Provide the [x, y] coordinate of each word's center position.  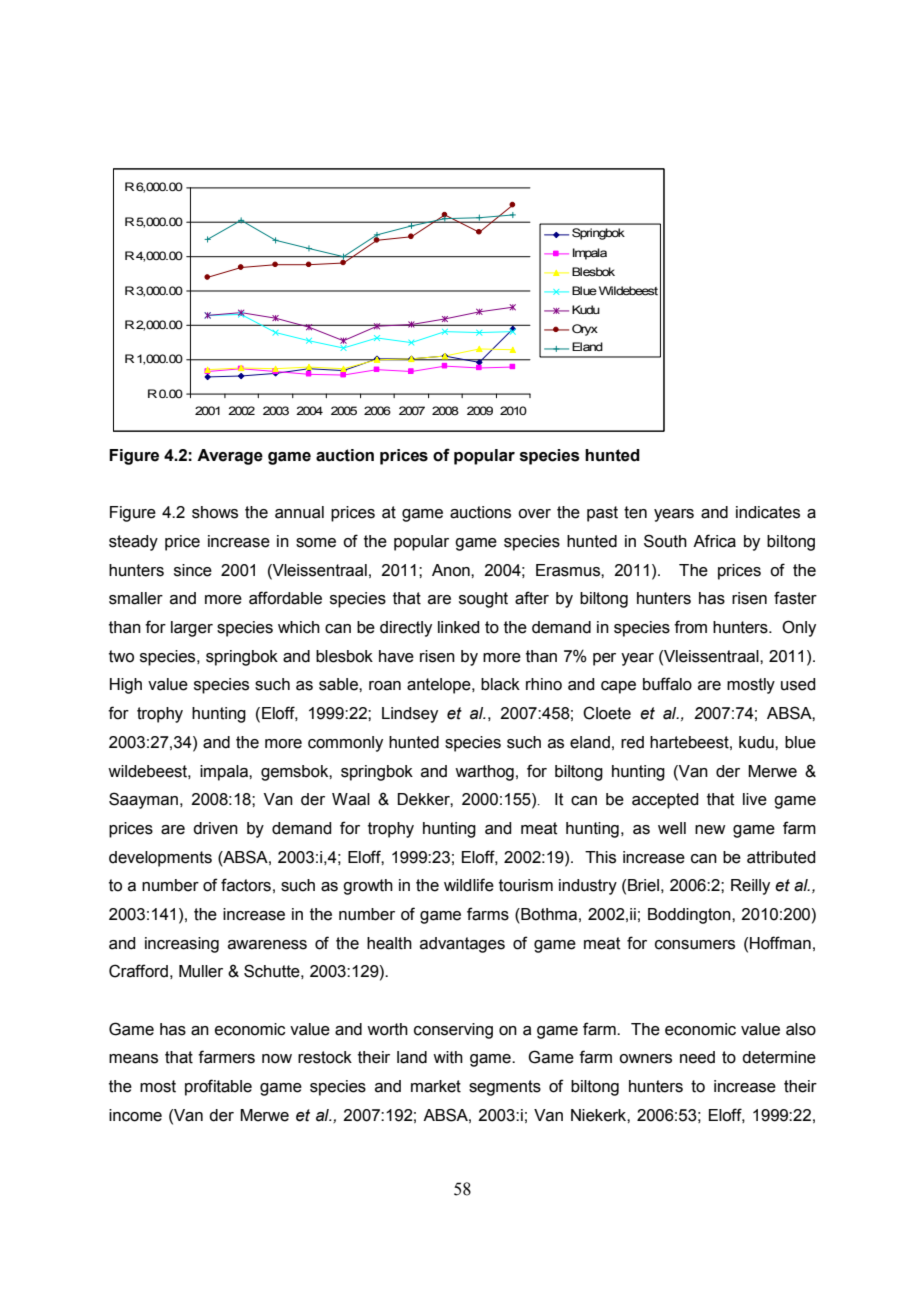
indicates [768, 512]
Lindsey [410, 715]
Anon [452, 570]
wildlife [469, 885]
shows [215, 512]
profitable [218, 1087]
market [436, 1086]
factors [246, 885]
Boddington [690, 916]
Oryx [585, 330]
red [632, 742]
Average [230, 457]
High [126, 686]
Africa [714, 541]
